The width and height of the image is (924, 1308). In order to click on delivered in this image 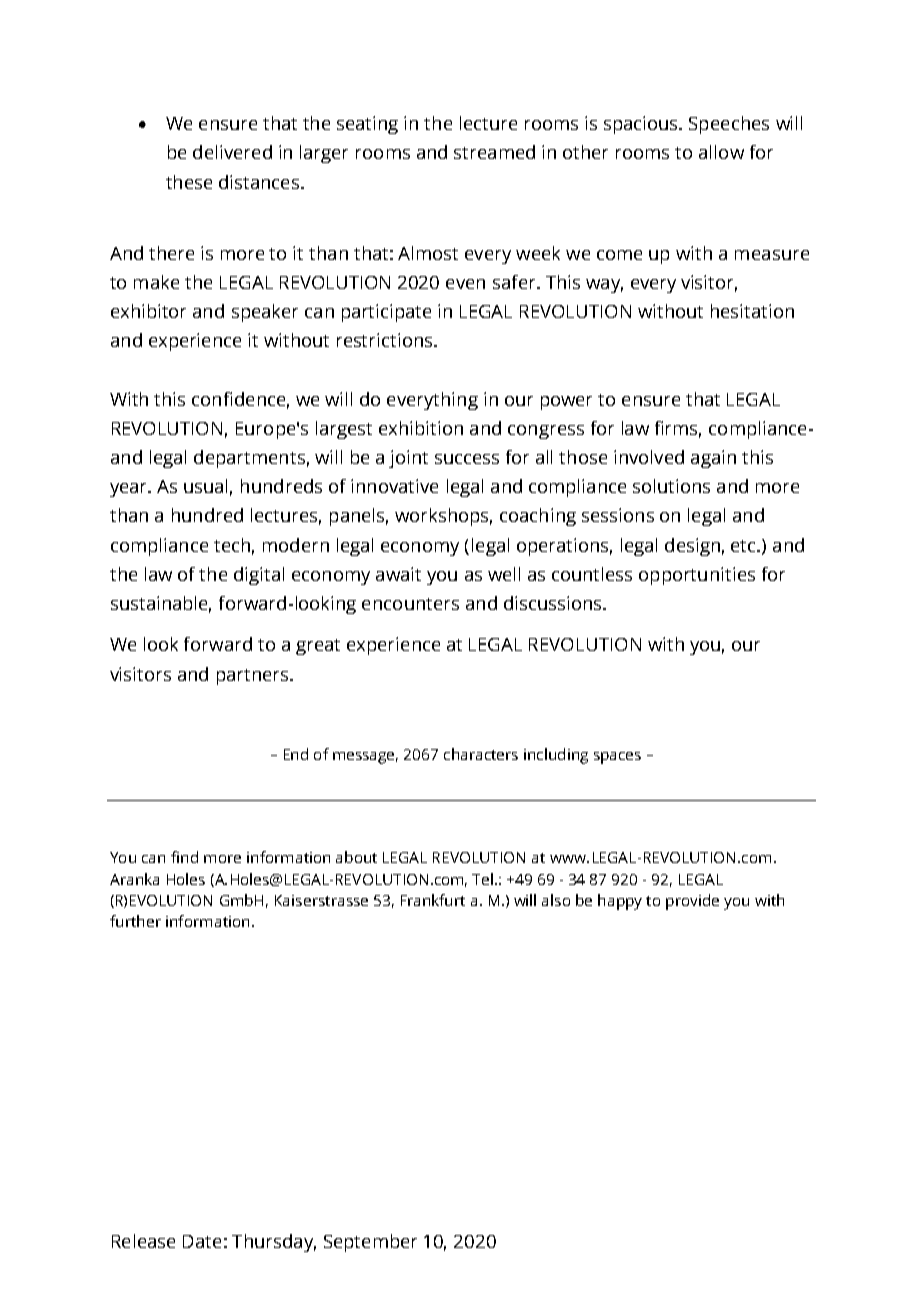, I will do `click(232, 152)`.
